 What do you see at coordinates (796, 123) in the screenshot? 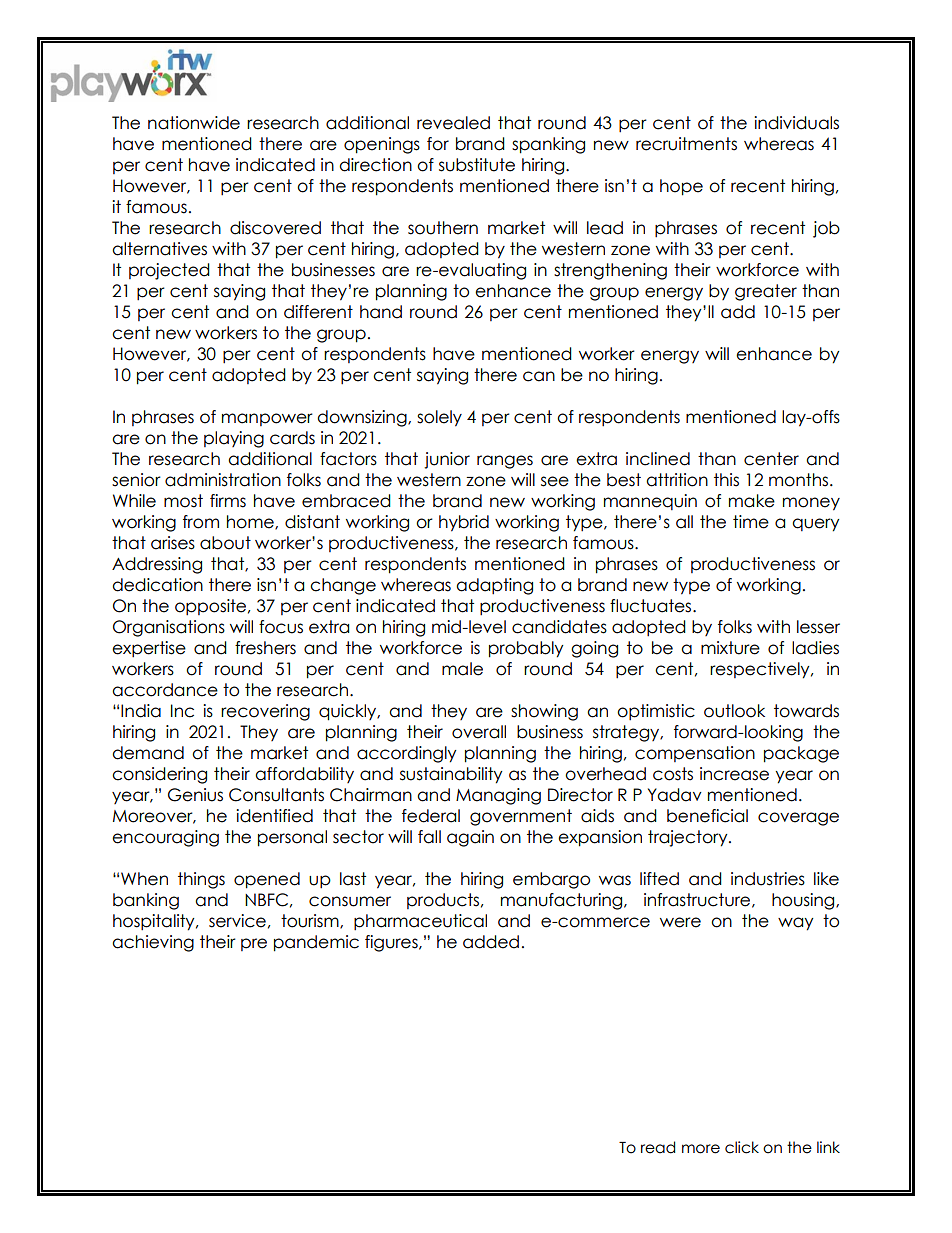
I see `individuals` at bounding box center [796, 123].
